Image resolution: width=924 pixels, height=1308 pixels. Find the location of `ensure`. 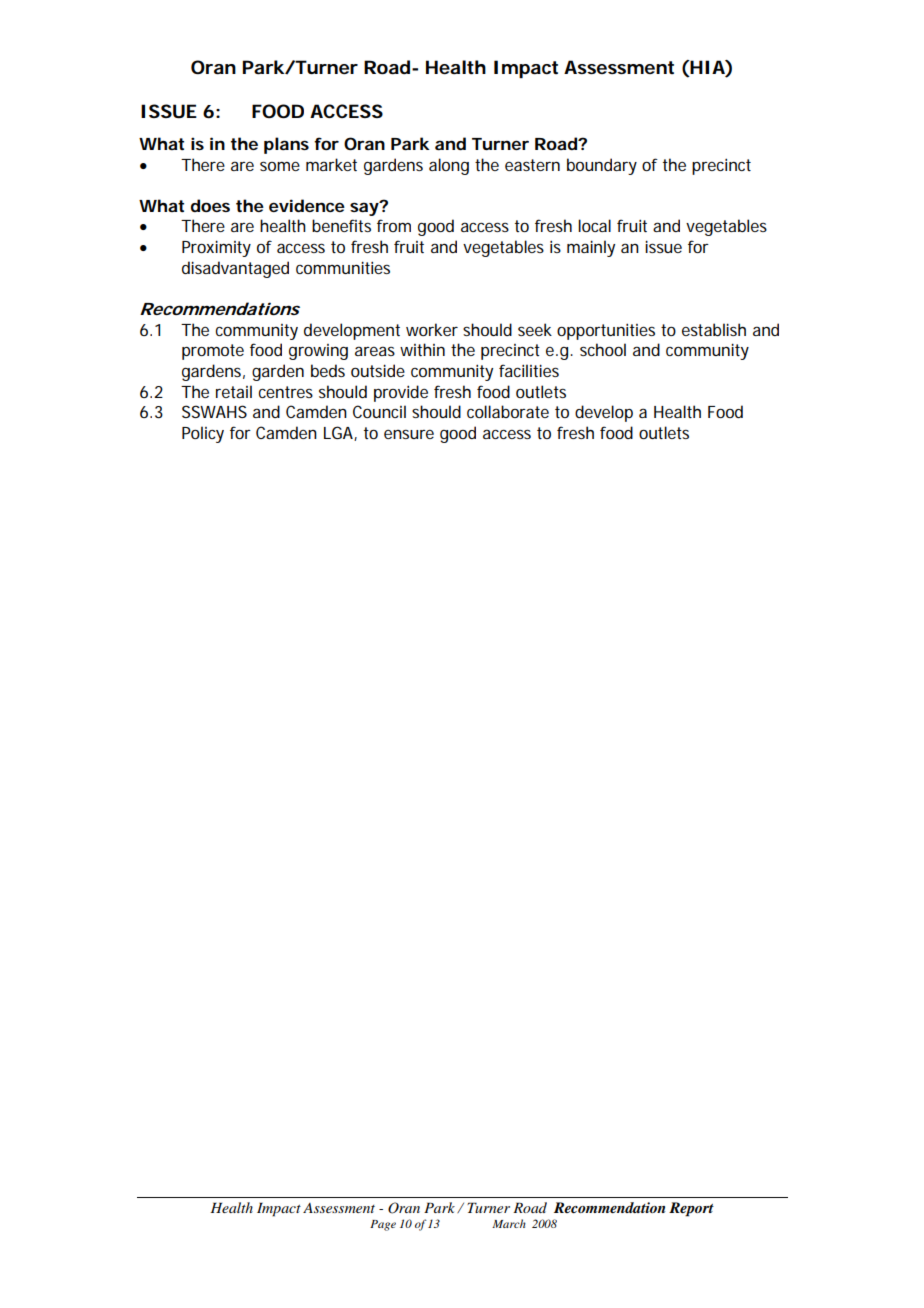

ensure is located at coordinates (409, 434).
